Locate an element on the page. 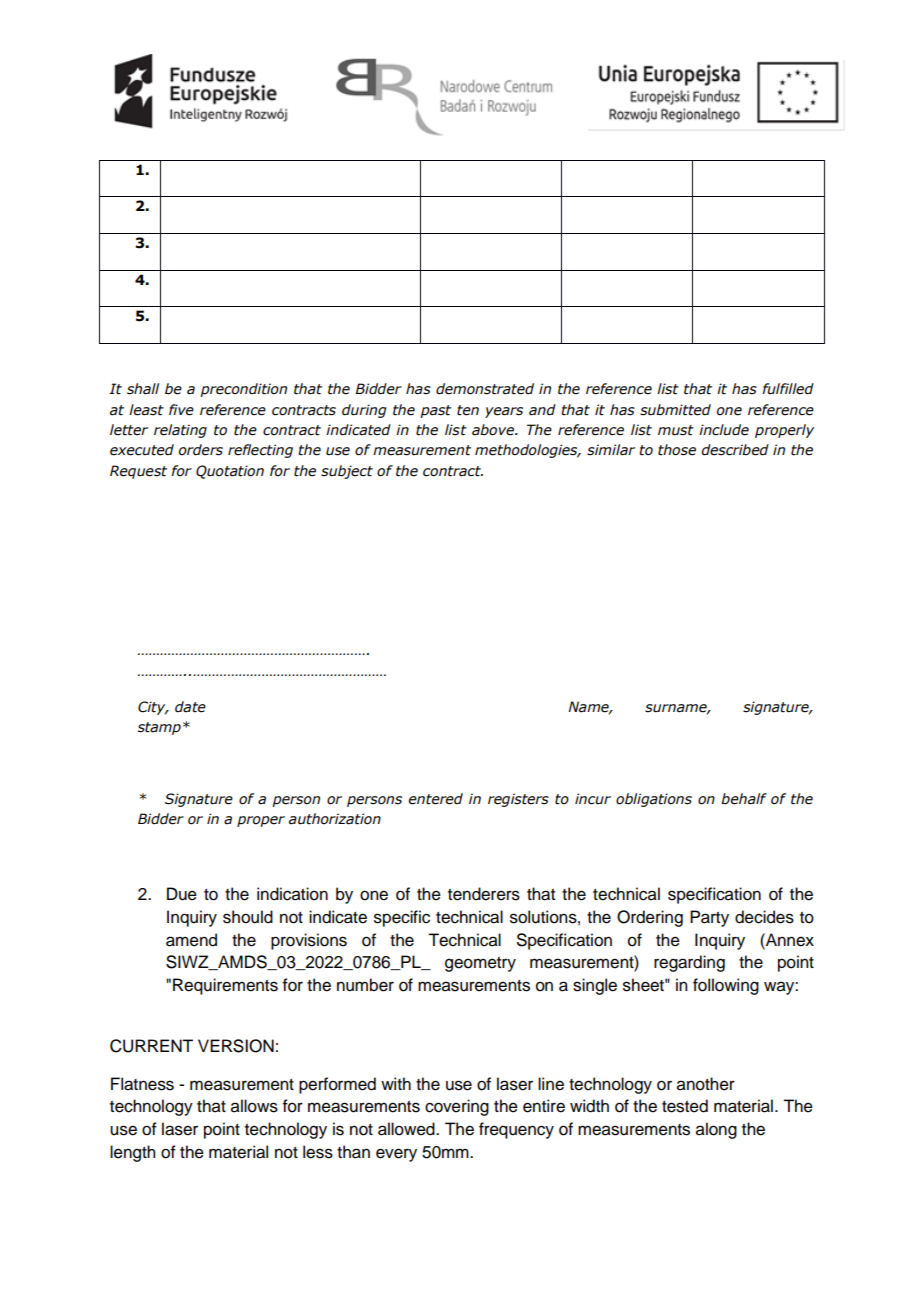 The height and width of the page is (1308, 924). five is located at coordinates (181, 410).
